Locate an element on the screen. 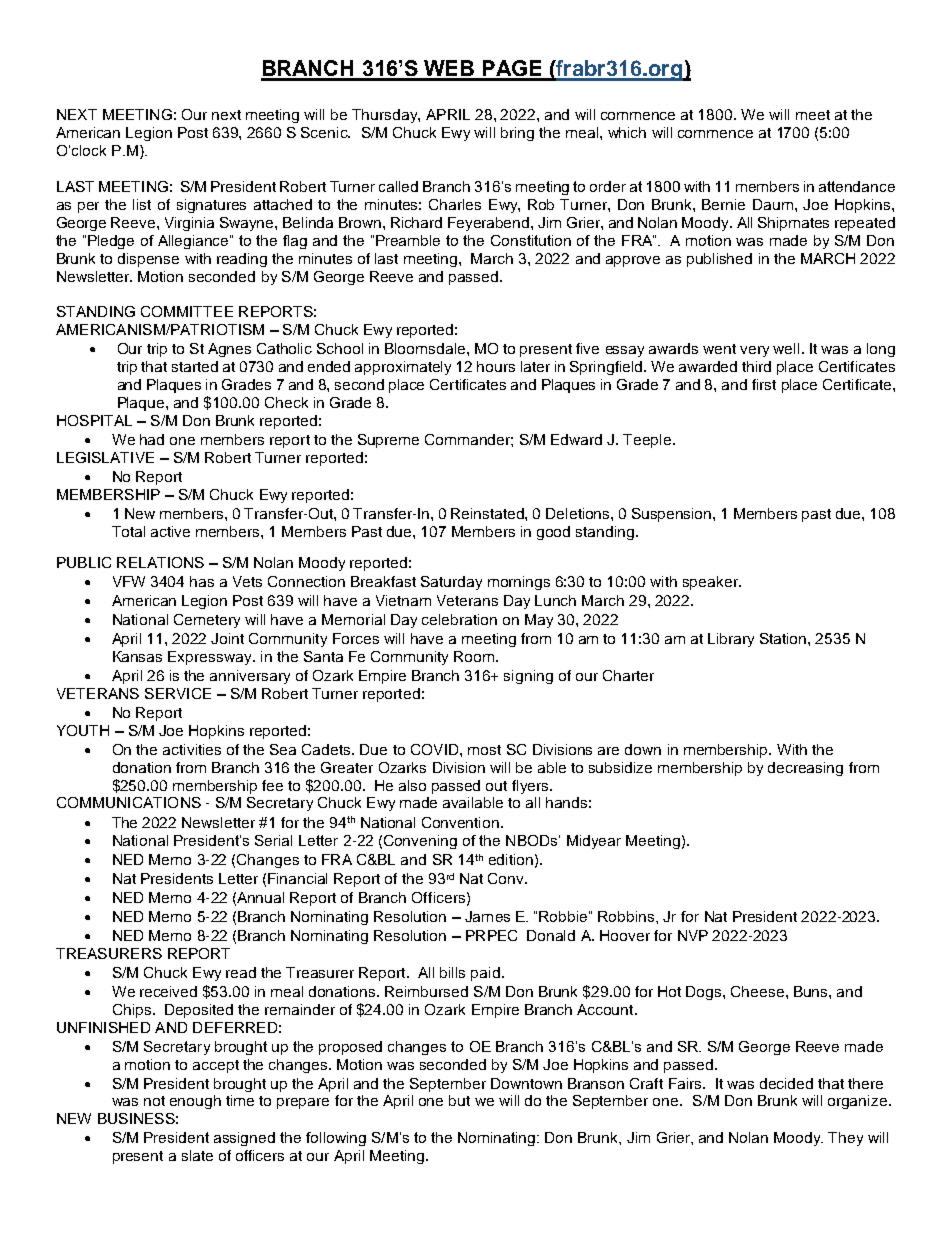  attendance is located at coordinates (857, 186).
